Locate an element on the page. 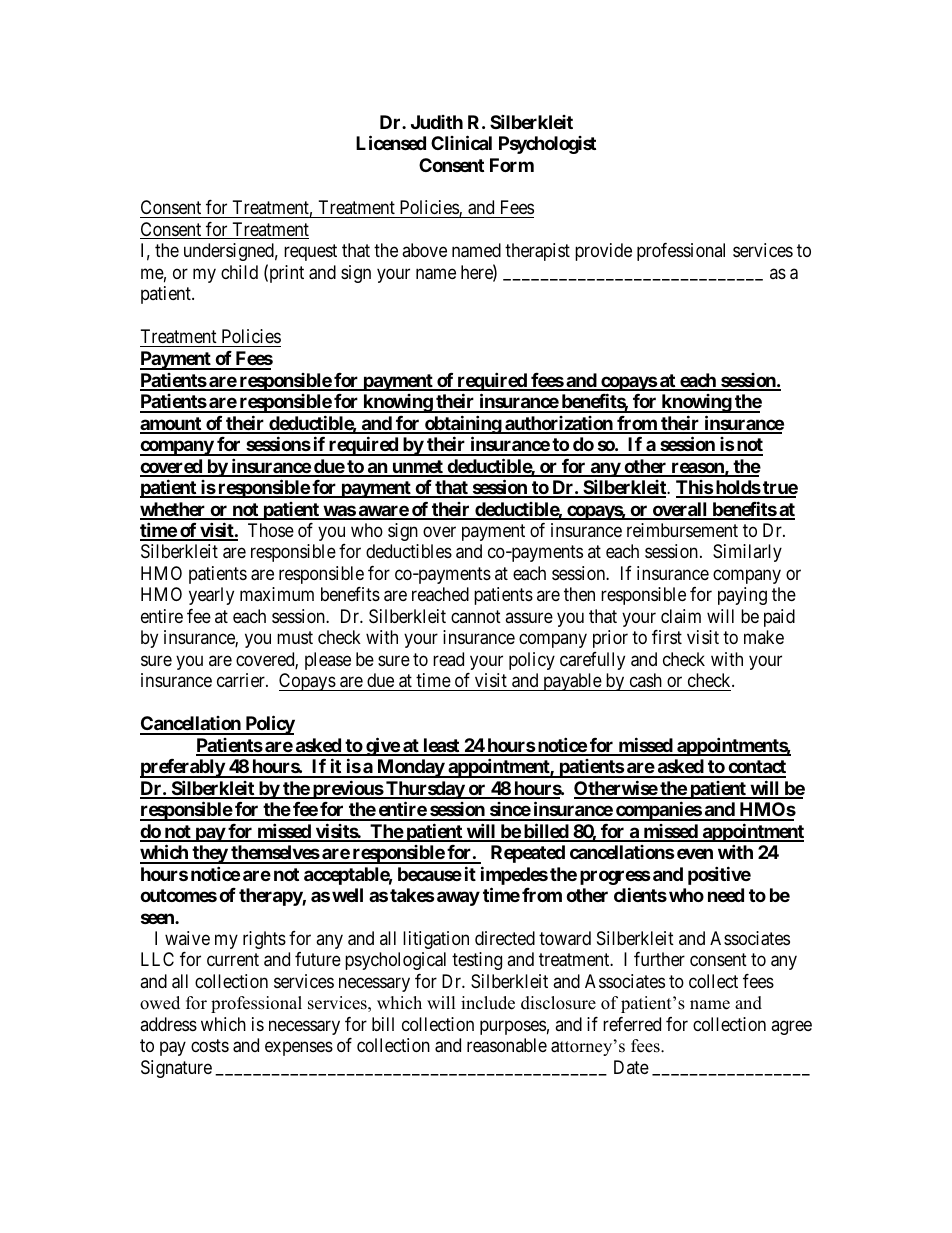 The height and width of the page is (1233, 952). agree is located at coordinates (791, 1027).
